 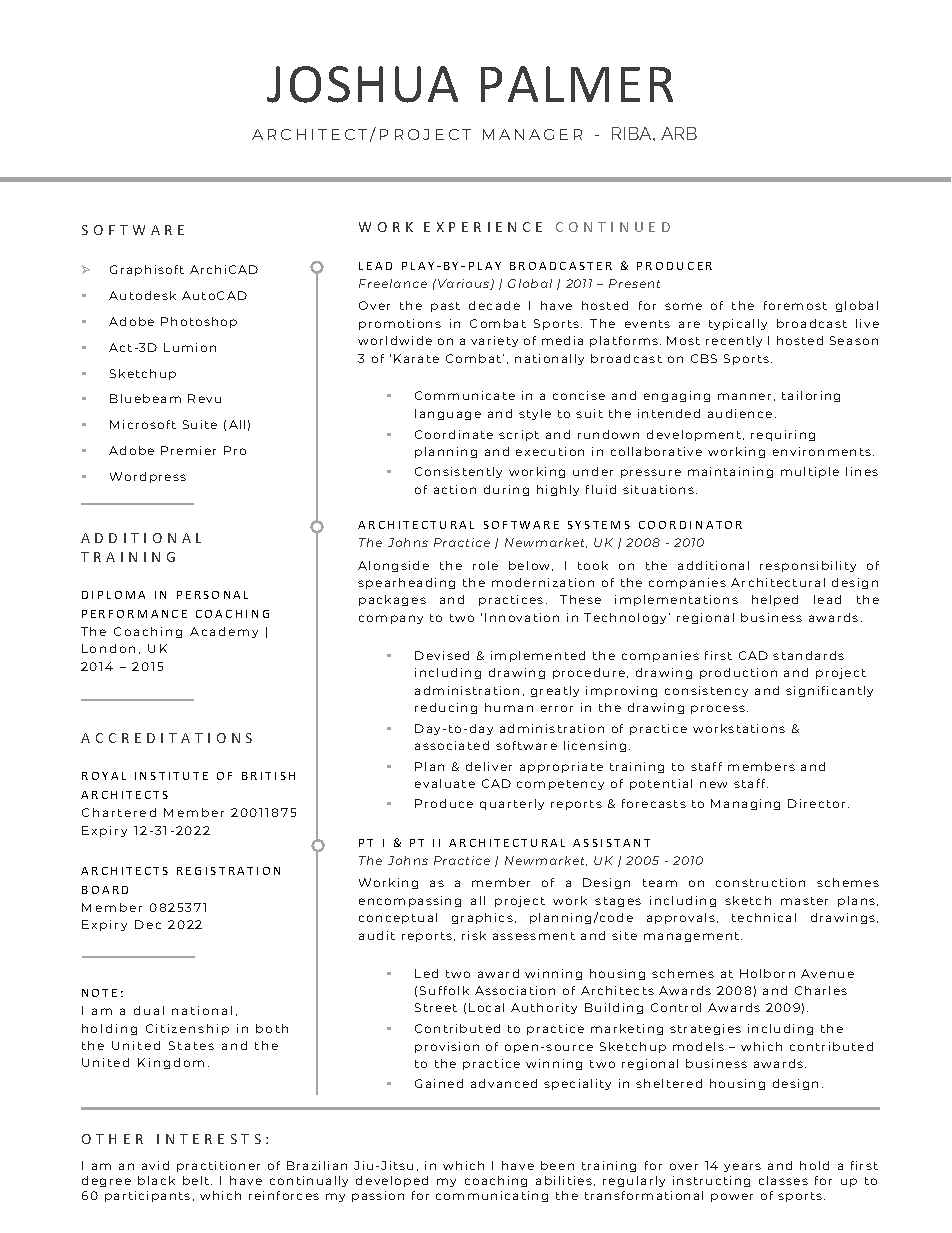 I want to click on ARB, so click(x=679, y=133).
